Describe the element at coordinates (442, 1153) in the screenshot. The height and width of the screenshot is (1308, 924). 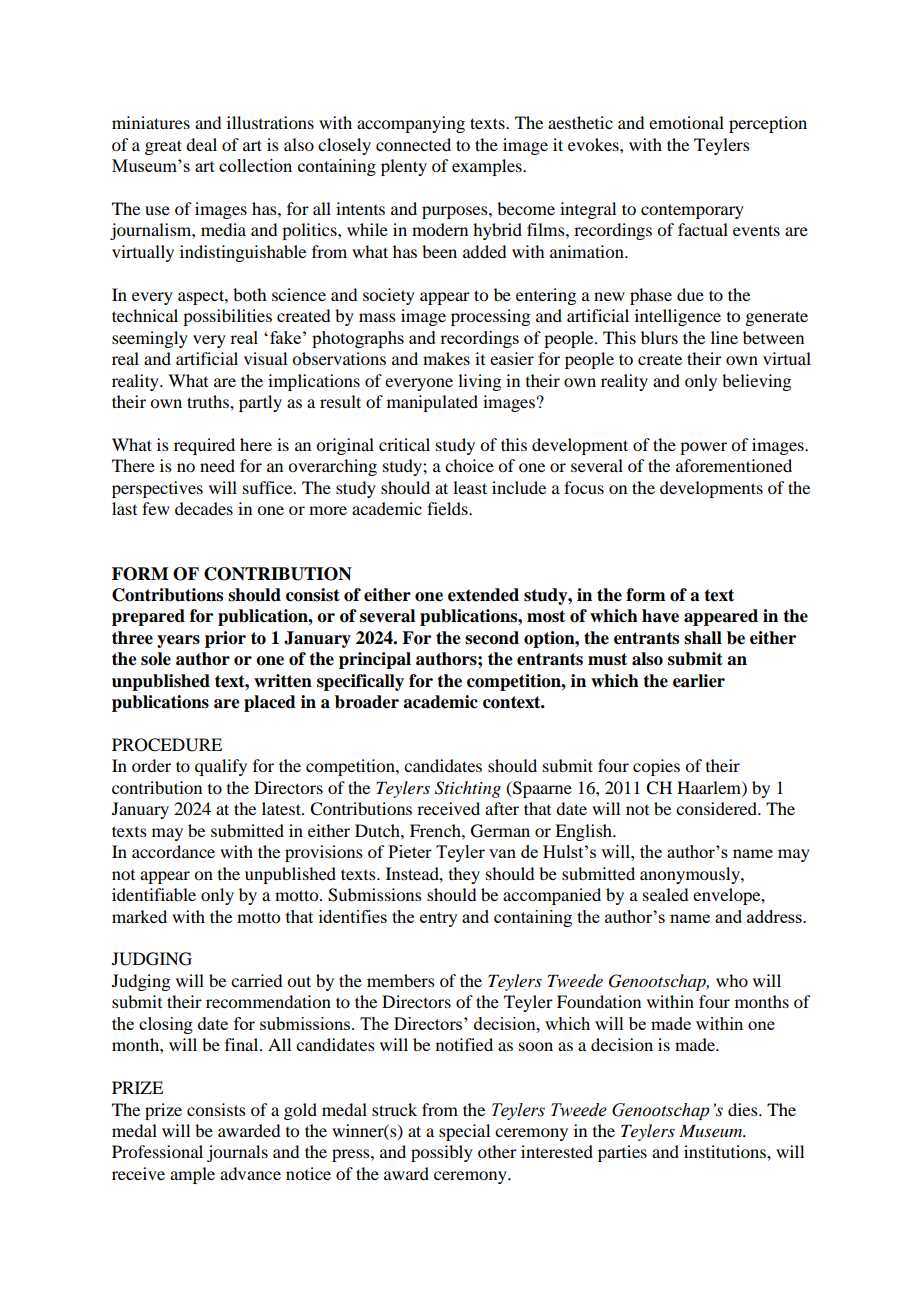
I see `possibly` at that location.
